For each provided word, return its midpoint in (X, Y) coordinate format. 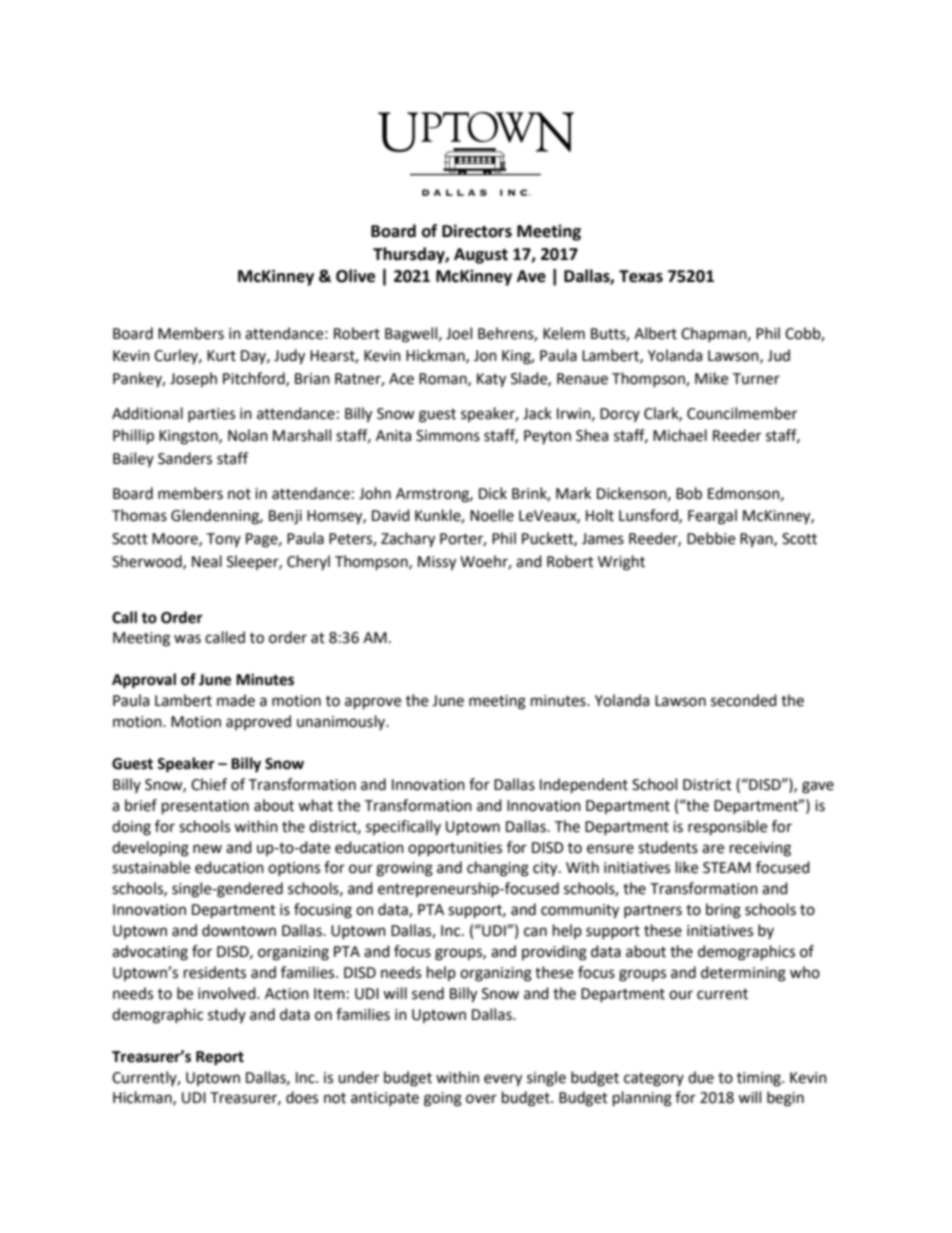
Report (220, 1058)
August (481, 256)
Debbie (711, 538)
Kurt (221, 356)
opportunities (455, 849)
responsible (727, 828)
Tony (223, 540)
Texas (641, 276)
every (503, 1080)
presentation (205, 807)
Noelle (492, 515)
